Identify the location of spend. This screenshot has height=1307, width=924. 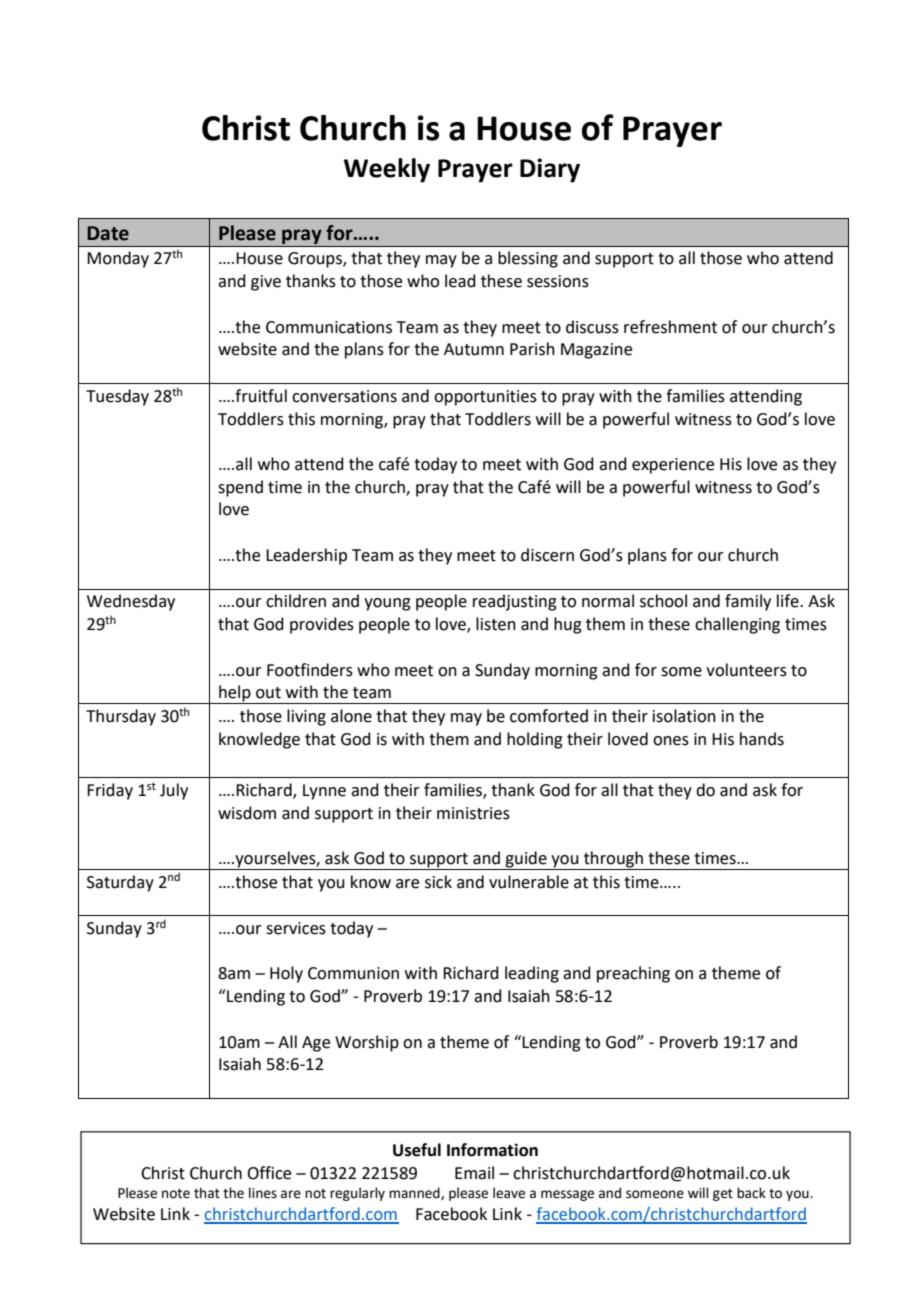
(240, 488).
